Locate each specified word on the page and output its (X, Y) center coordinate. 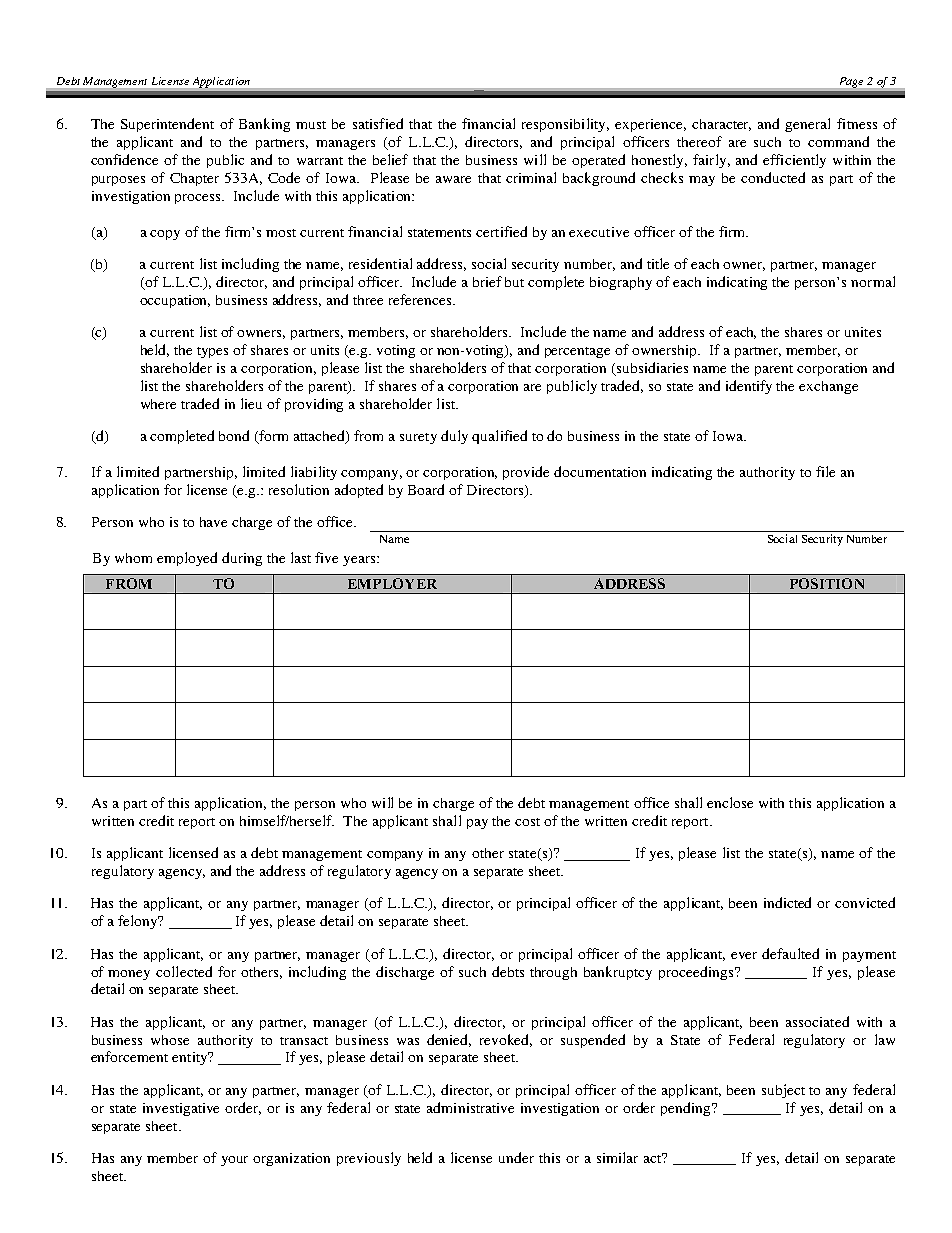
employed (187, 559)
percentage (577, 352)
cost (527, 822)
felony (139, 922)
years (360, 561)
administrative (470, 1107)
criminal (531, 177)
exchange (828, 387)
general (807, 125)
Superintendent (167, 125)
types (212, 352)
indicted (787, 902)
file (825, 471)
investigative (181, 1109)
